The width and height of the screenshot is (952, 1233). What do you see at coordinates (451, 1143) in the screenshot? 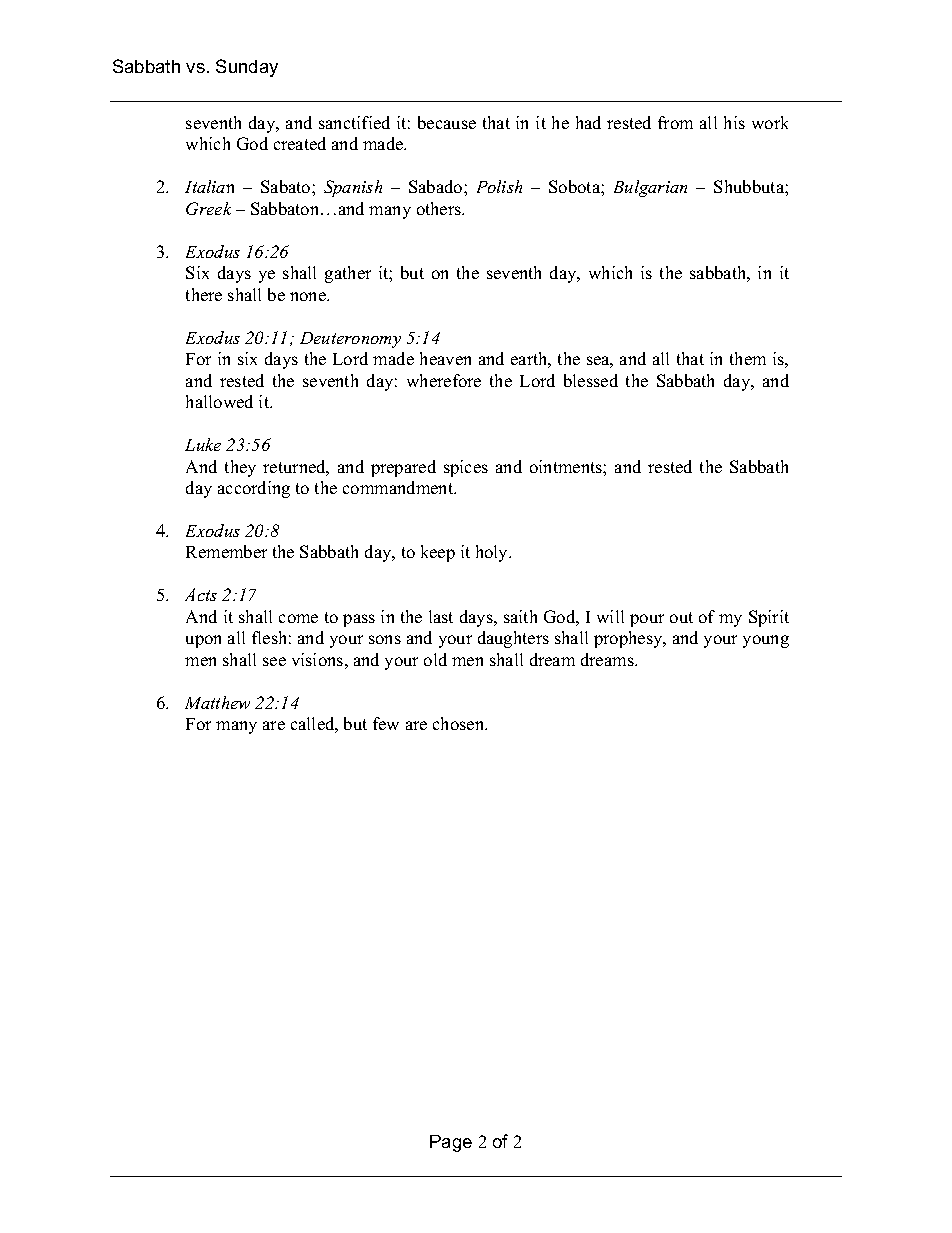
I see `Page` at bounding box center [451, 1143].
